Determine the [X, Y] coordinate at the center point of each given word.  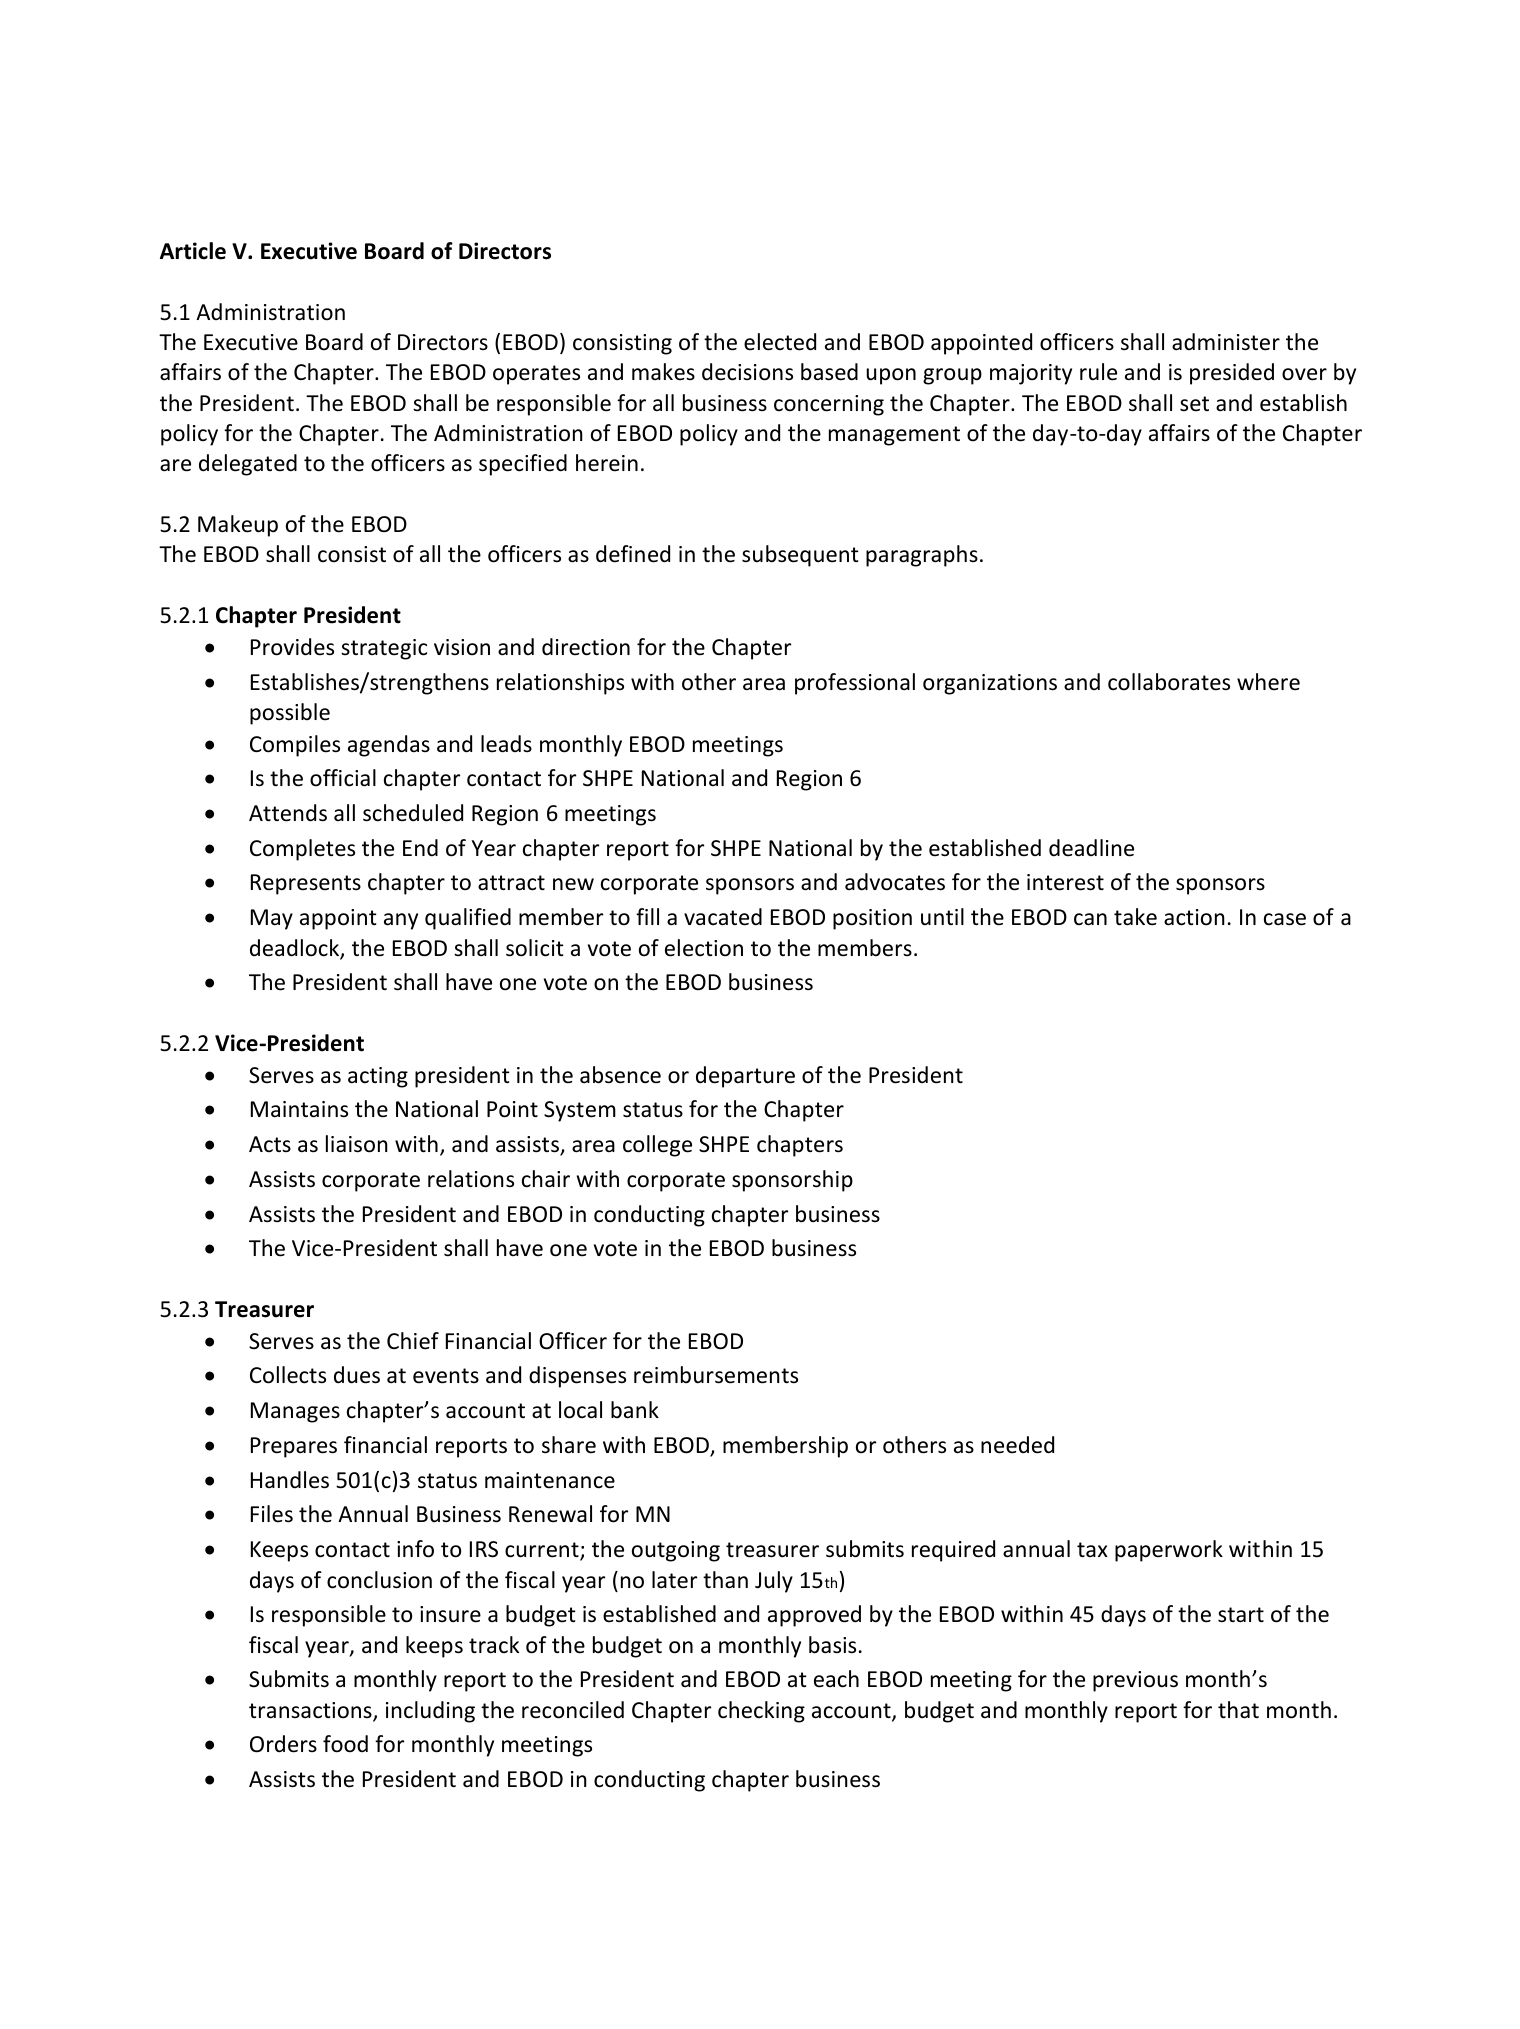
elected [780, 342]
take [1135, 917]
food [345, 1744]
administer [1226, 342]
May [272, 919]
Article [193, 251]
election [704, 948]
